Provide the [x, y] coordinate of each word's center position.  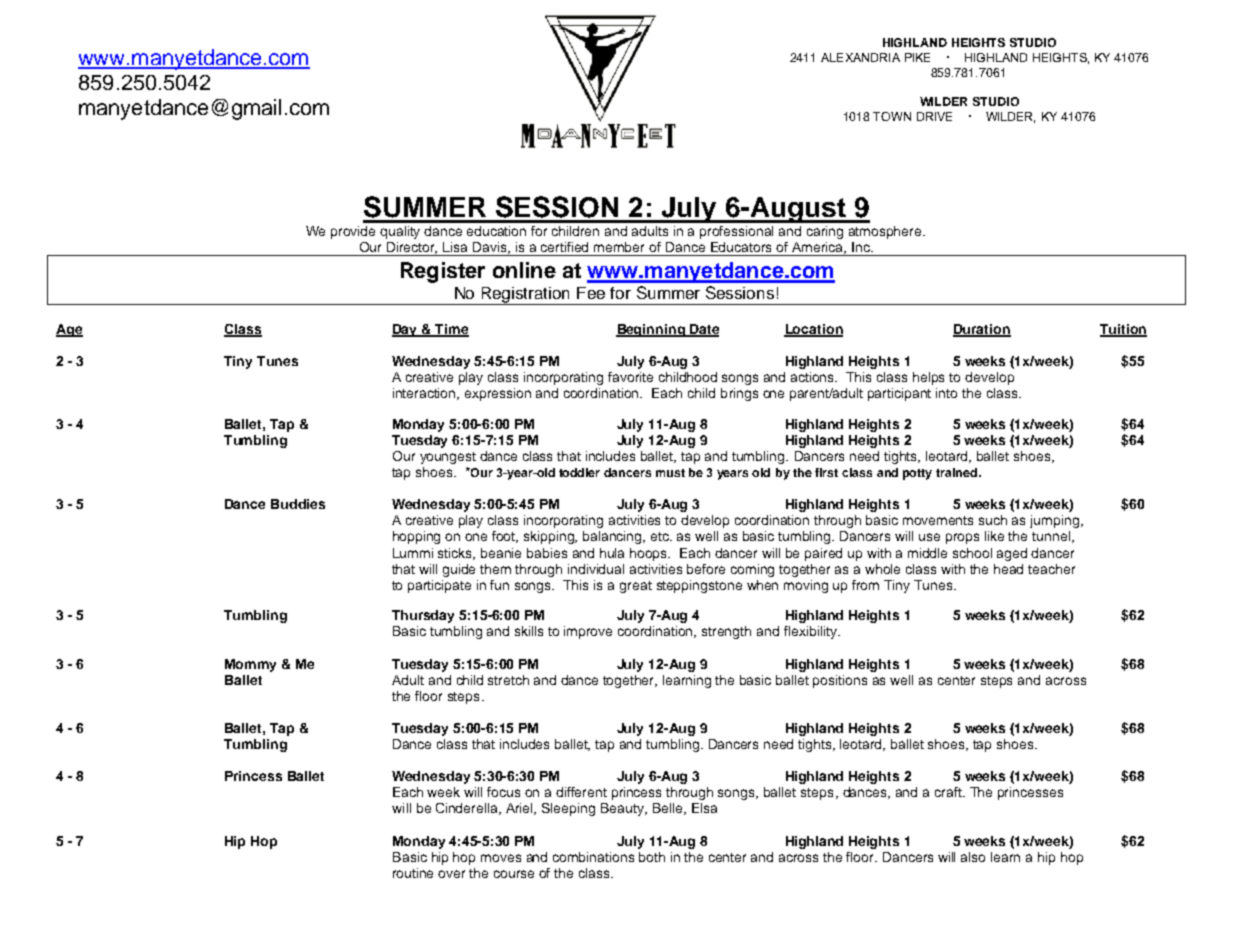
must [670, 473]
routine [413, 873]
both [652, 857]
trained [958, 472]
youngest [448, 458]
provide [353, 232]
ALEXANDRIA [860, 57]
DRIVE [934, 116]
